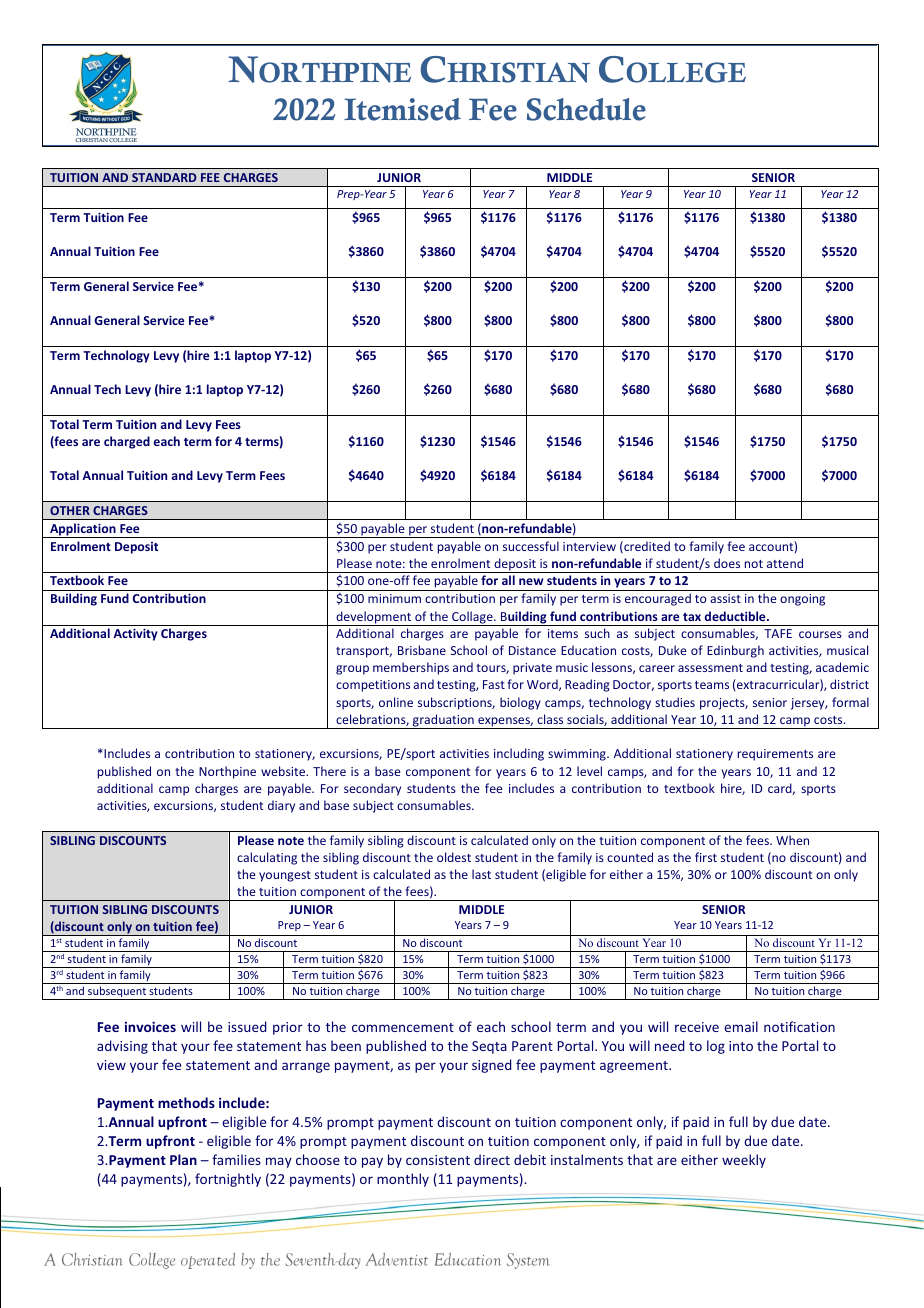 Image resolution: width=924 pixels, height=1308 pixels. What do you see at coordinates (586, 109) in the screenshot?
I see `Schedule` at bounding box center [586, 109].
